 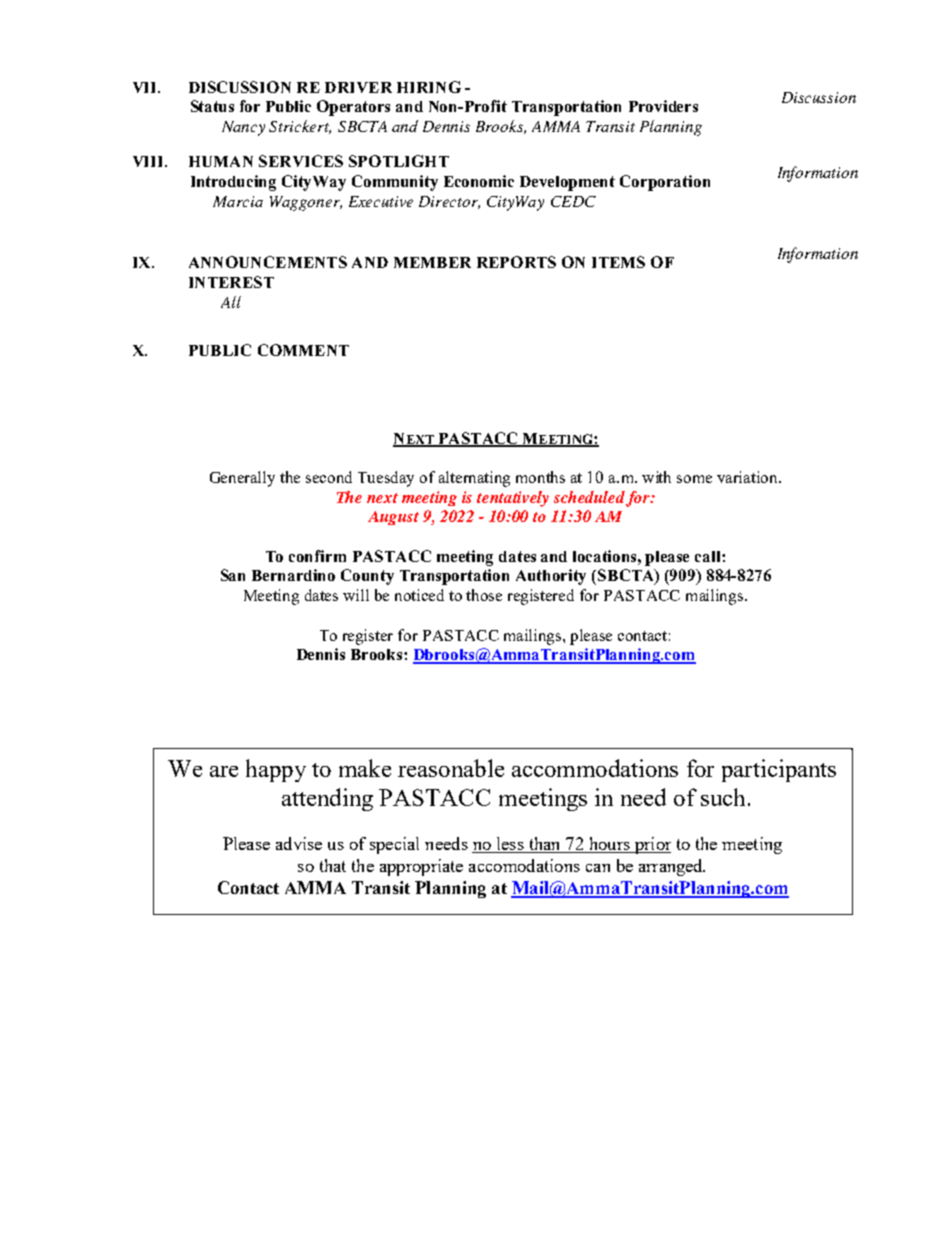 What do you see at coordinates (429, 87) in the image?
I see `HIRING` at bounding box center [429, 87].
